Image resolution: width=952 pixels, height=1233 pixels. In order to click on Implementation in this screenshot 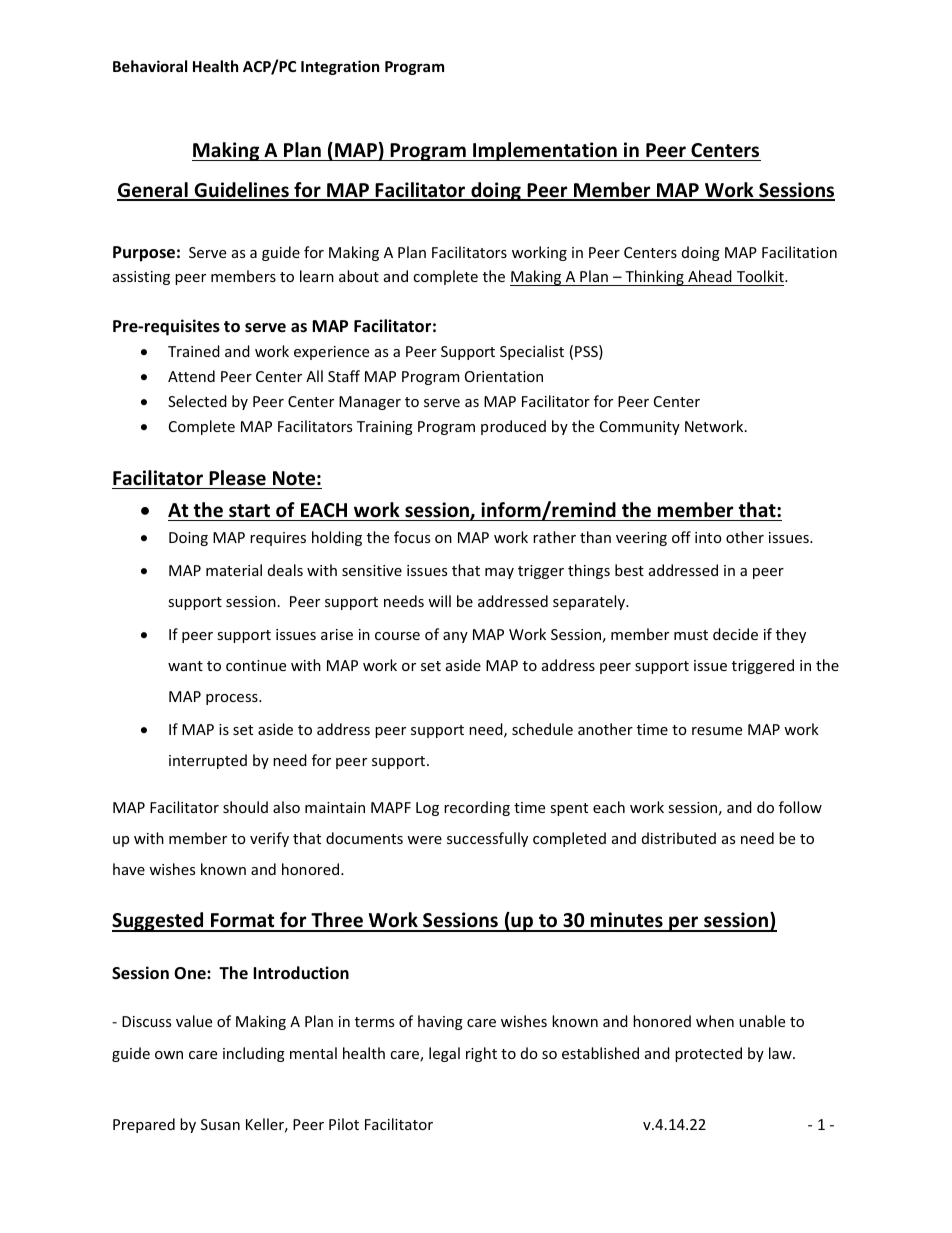, I will do `click(545, 151)`.
